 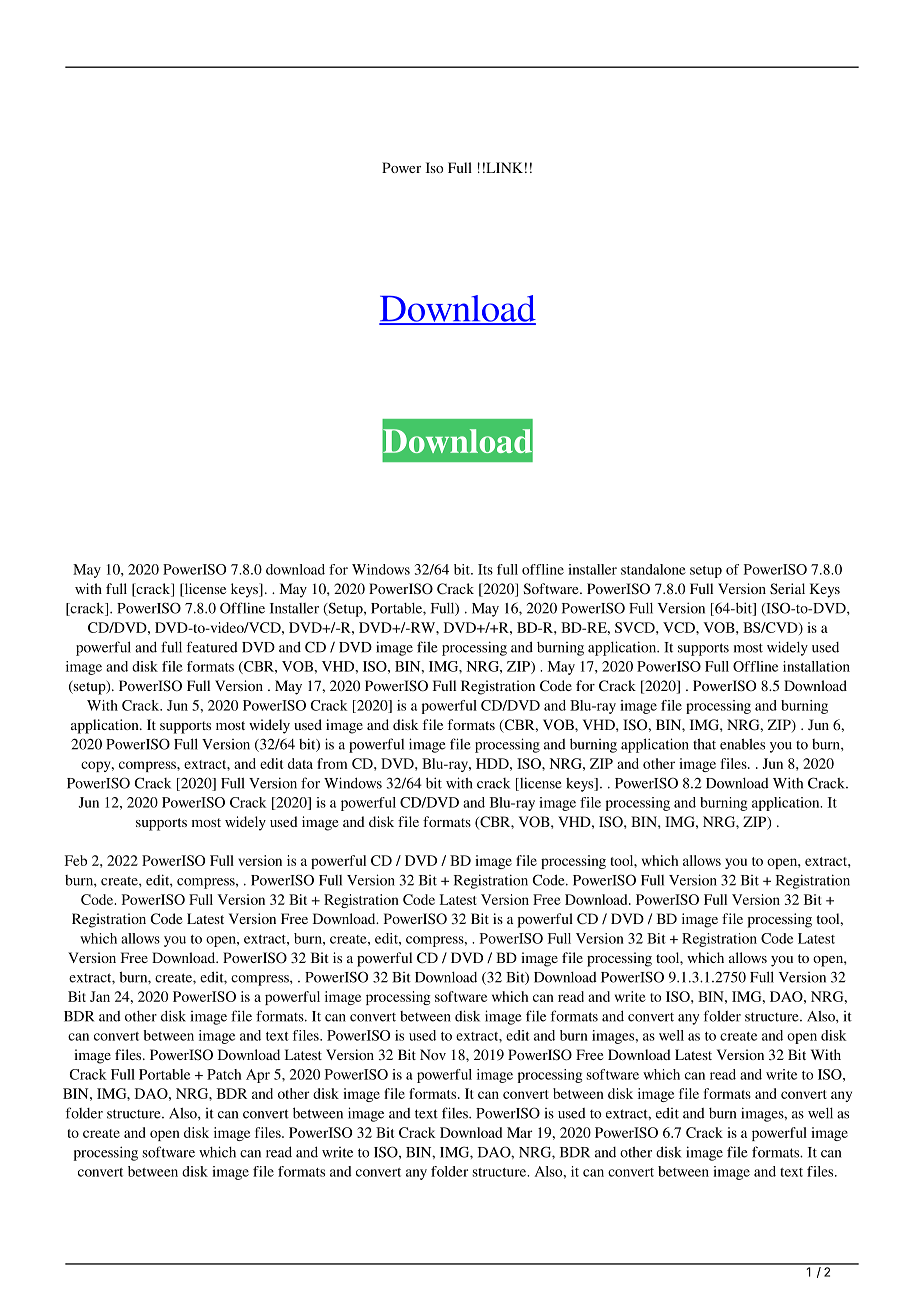 What do you see at coordinates (100, 996) in the screenshot?
I see `Jan` at bounding box center [100, 996].
